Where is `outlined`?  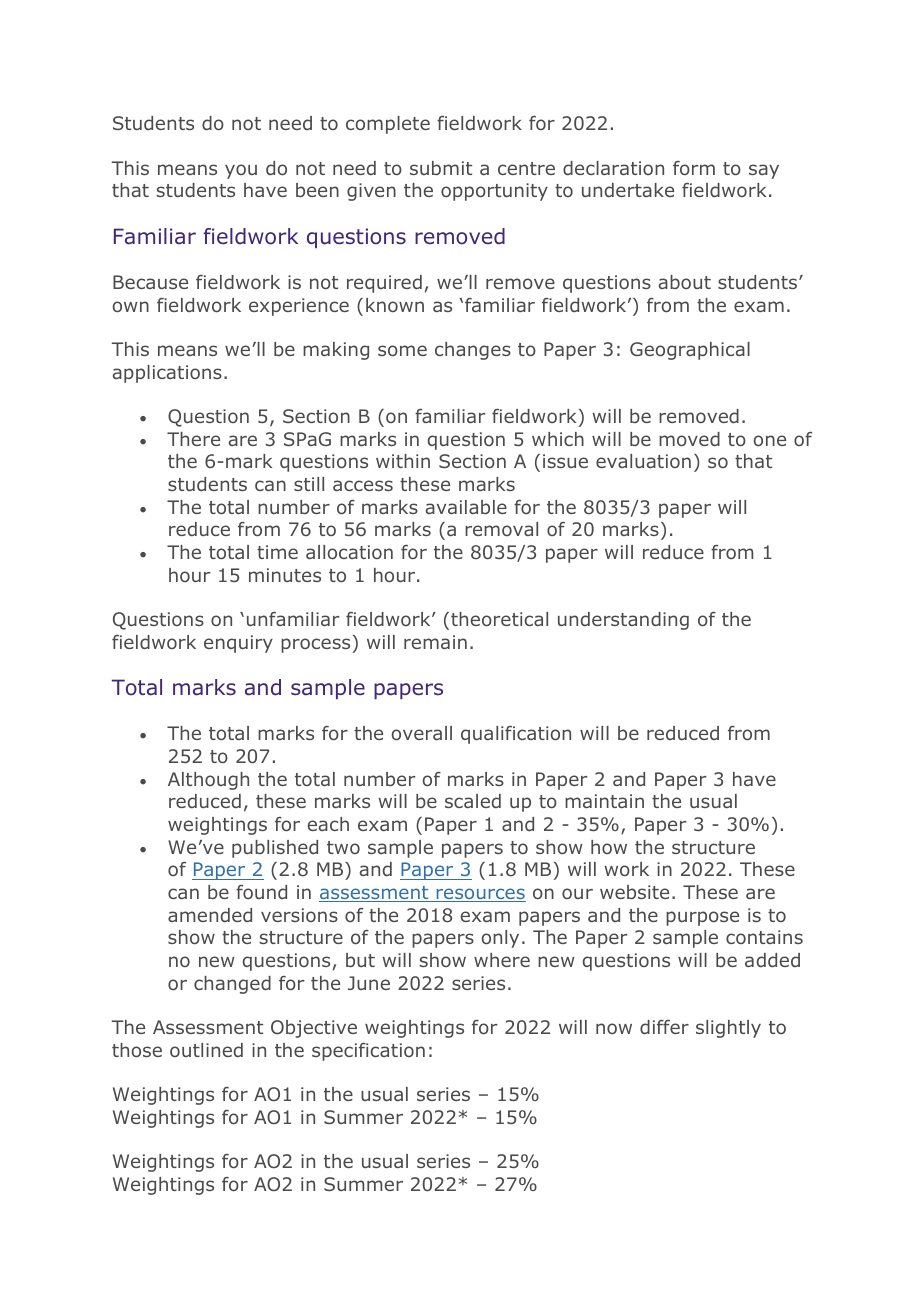
outlined is located at coordinates (206, 1050).
